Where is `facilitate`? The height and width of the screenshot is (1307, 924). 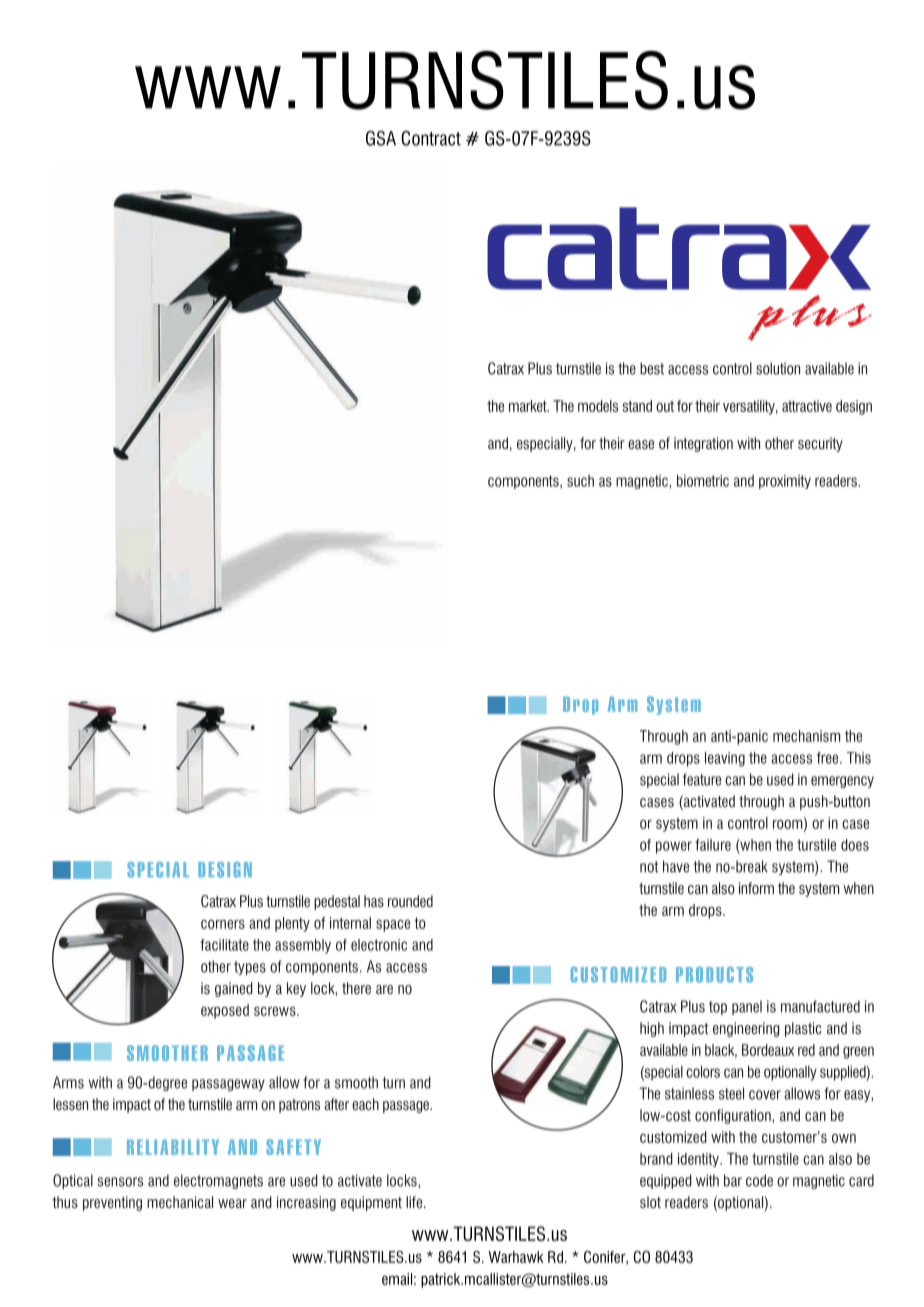
facilitate is located at coordinates (224, 945).
